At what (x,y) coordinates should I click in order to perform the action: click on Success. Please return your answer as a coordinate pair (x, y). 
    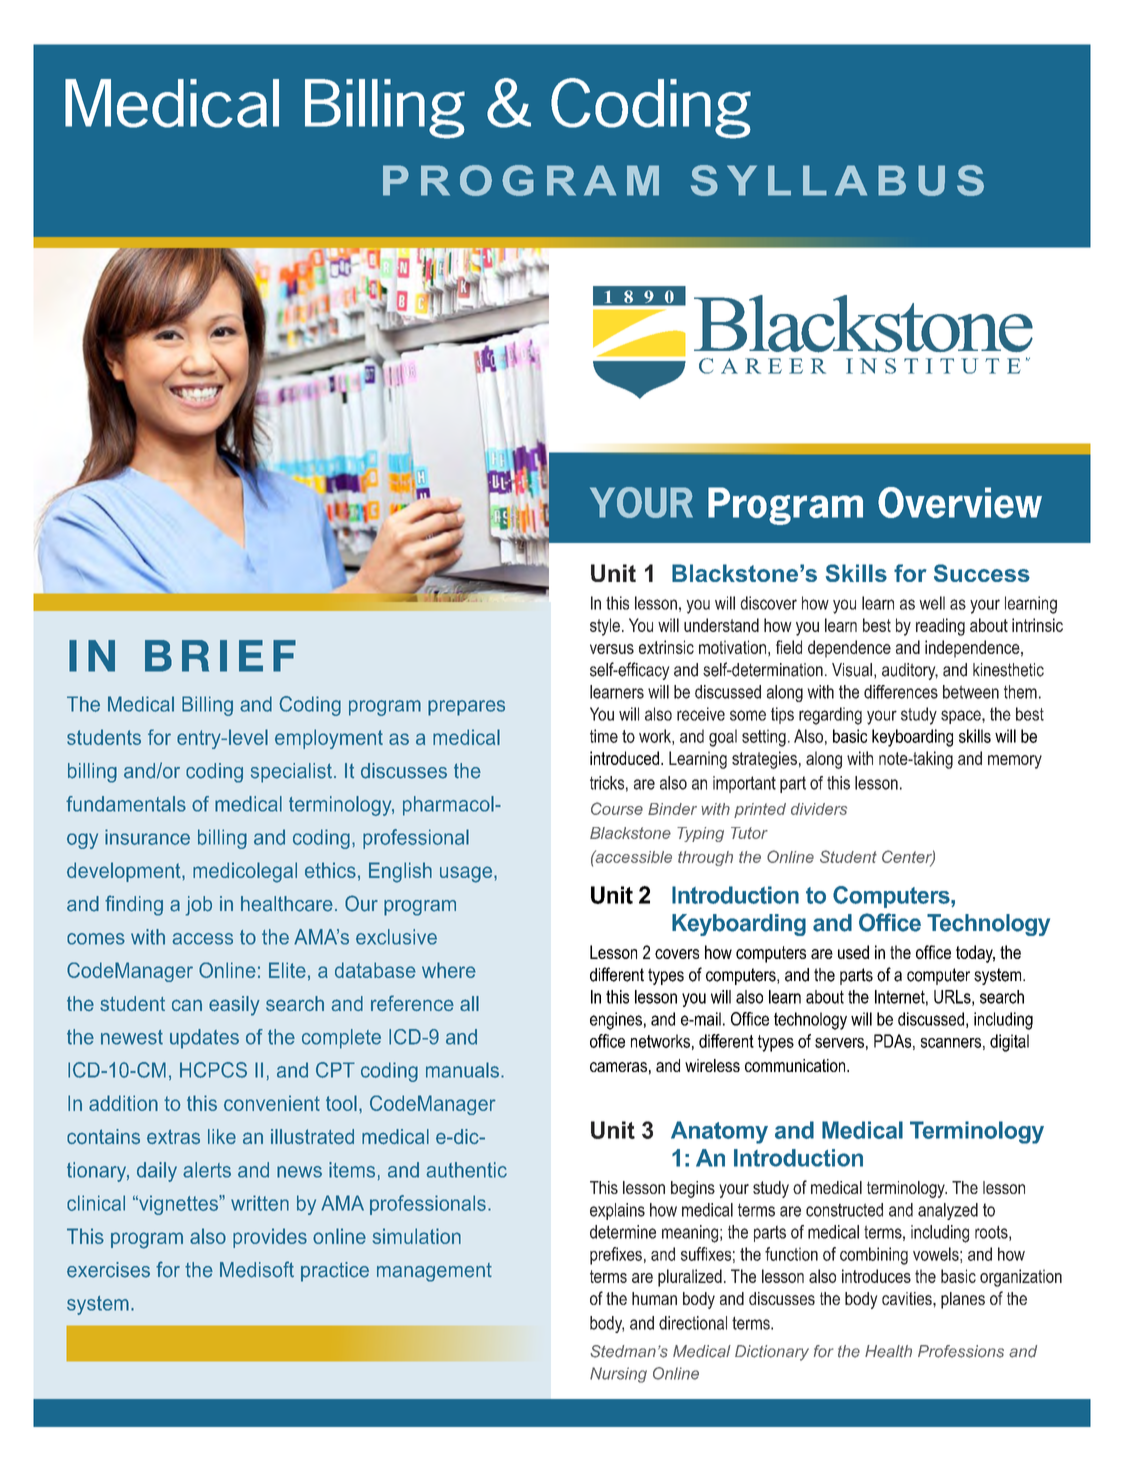
    Looking at the image, I should click on (982, 573).
